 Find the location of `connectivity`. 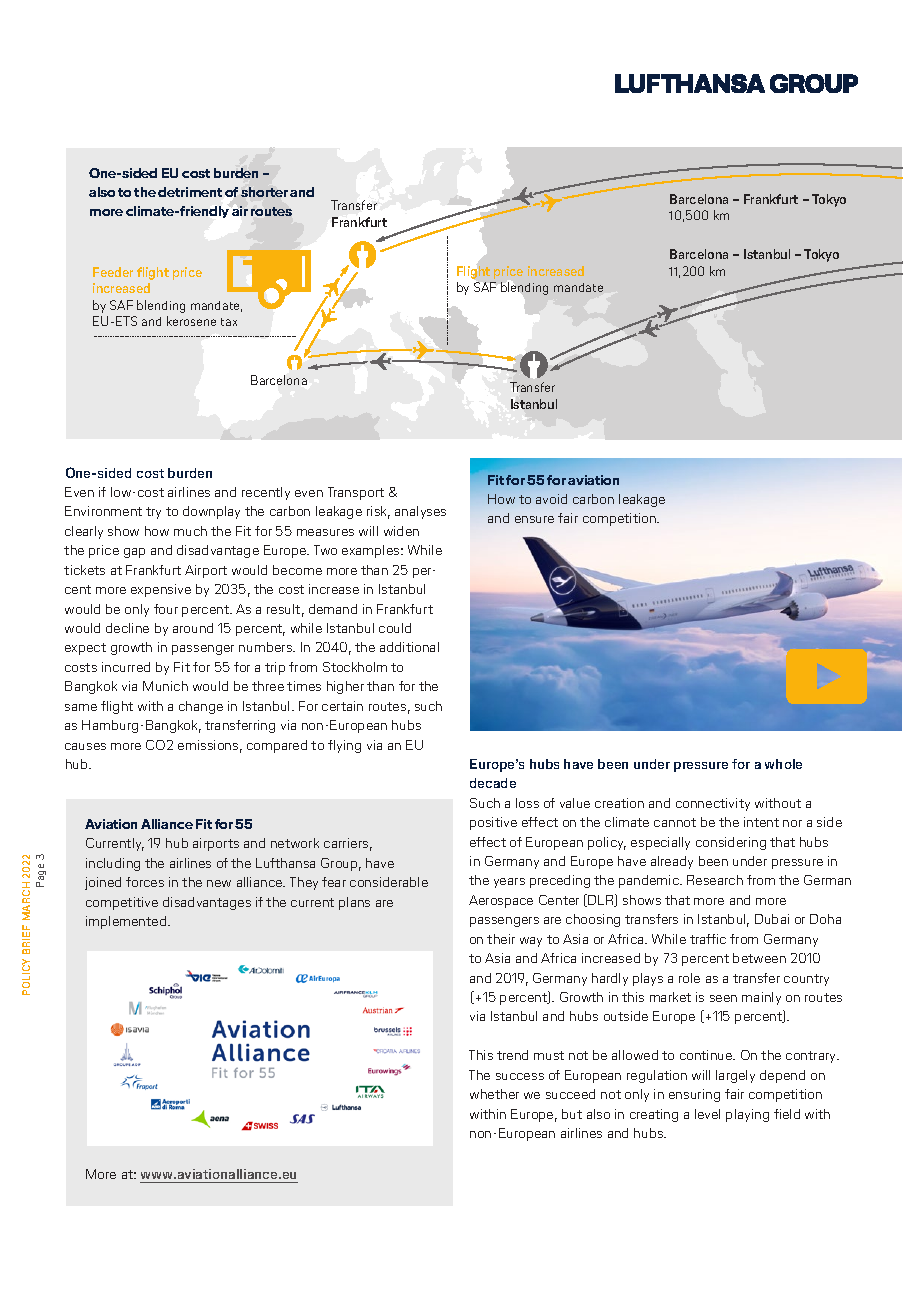

connectivity is located at coordinates (713, 804).
